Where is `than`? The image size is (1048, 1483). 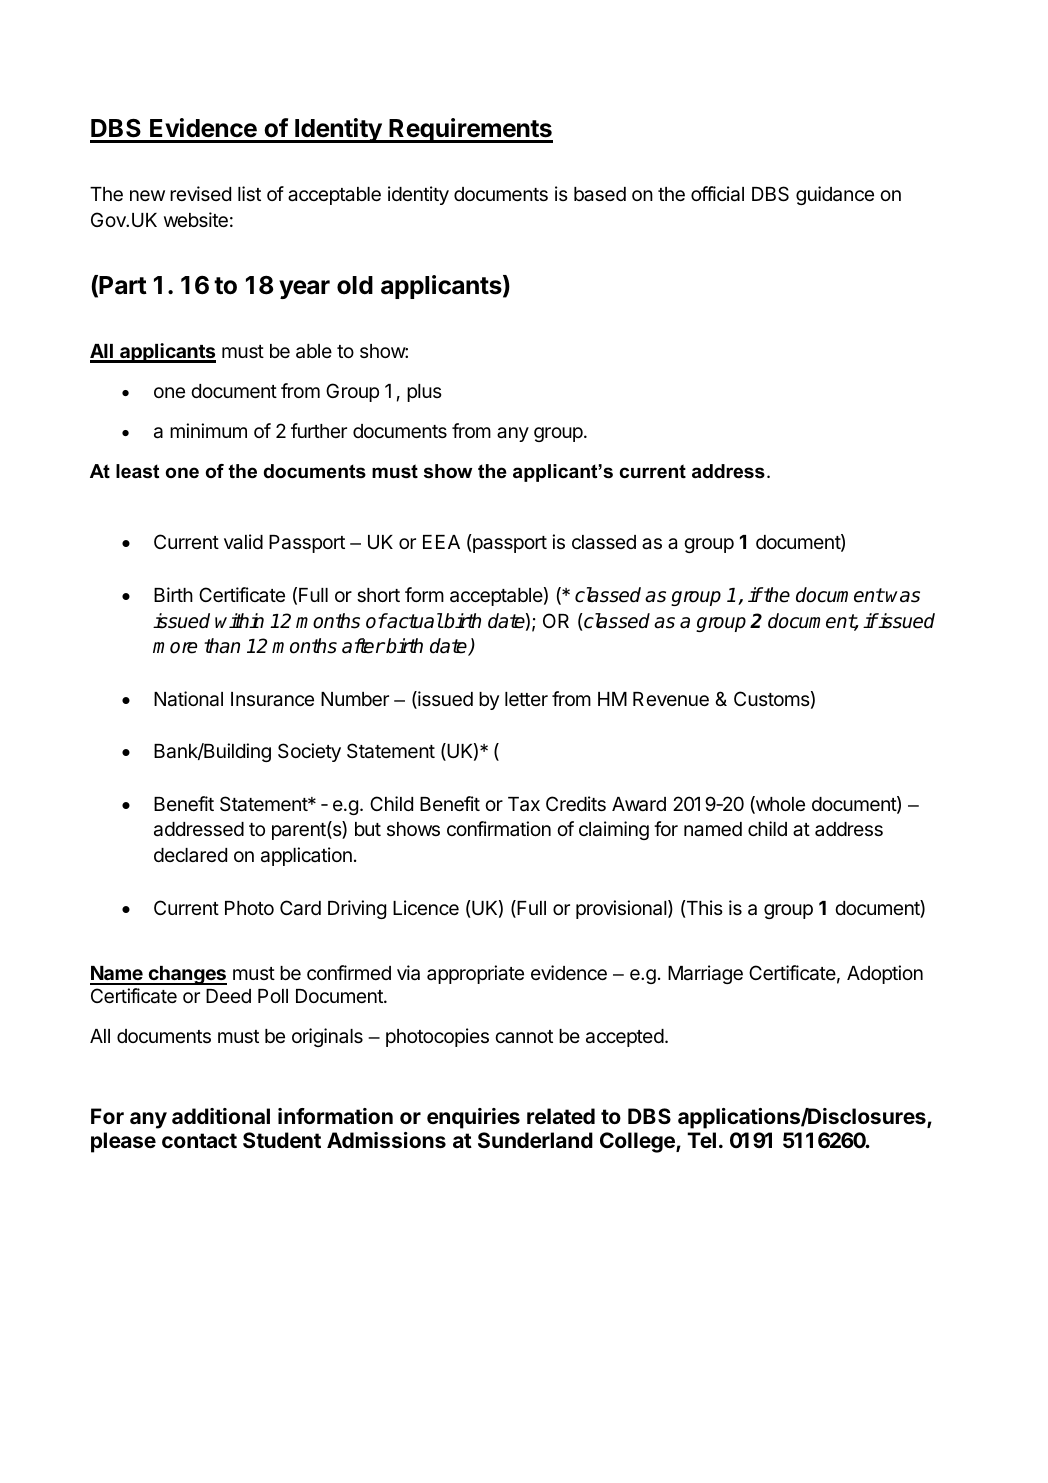 than is located at coordinates (222, 646).
